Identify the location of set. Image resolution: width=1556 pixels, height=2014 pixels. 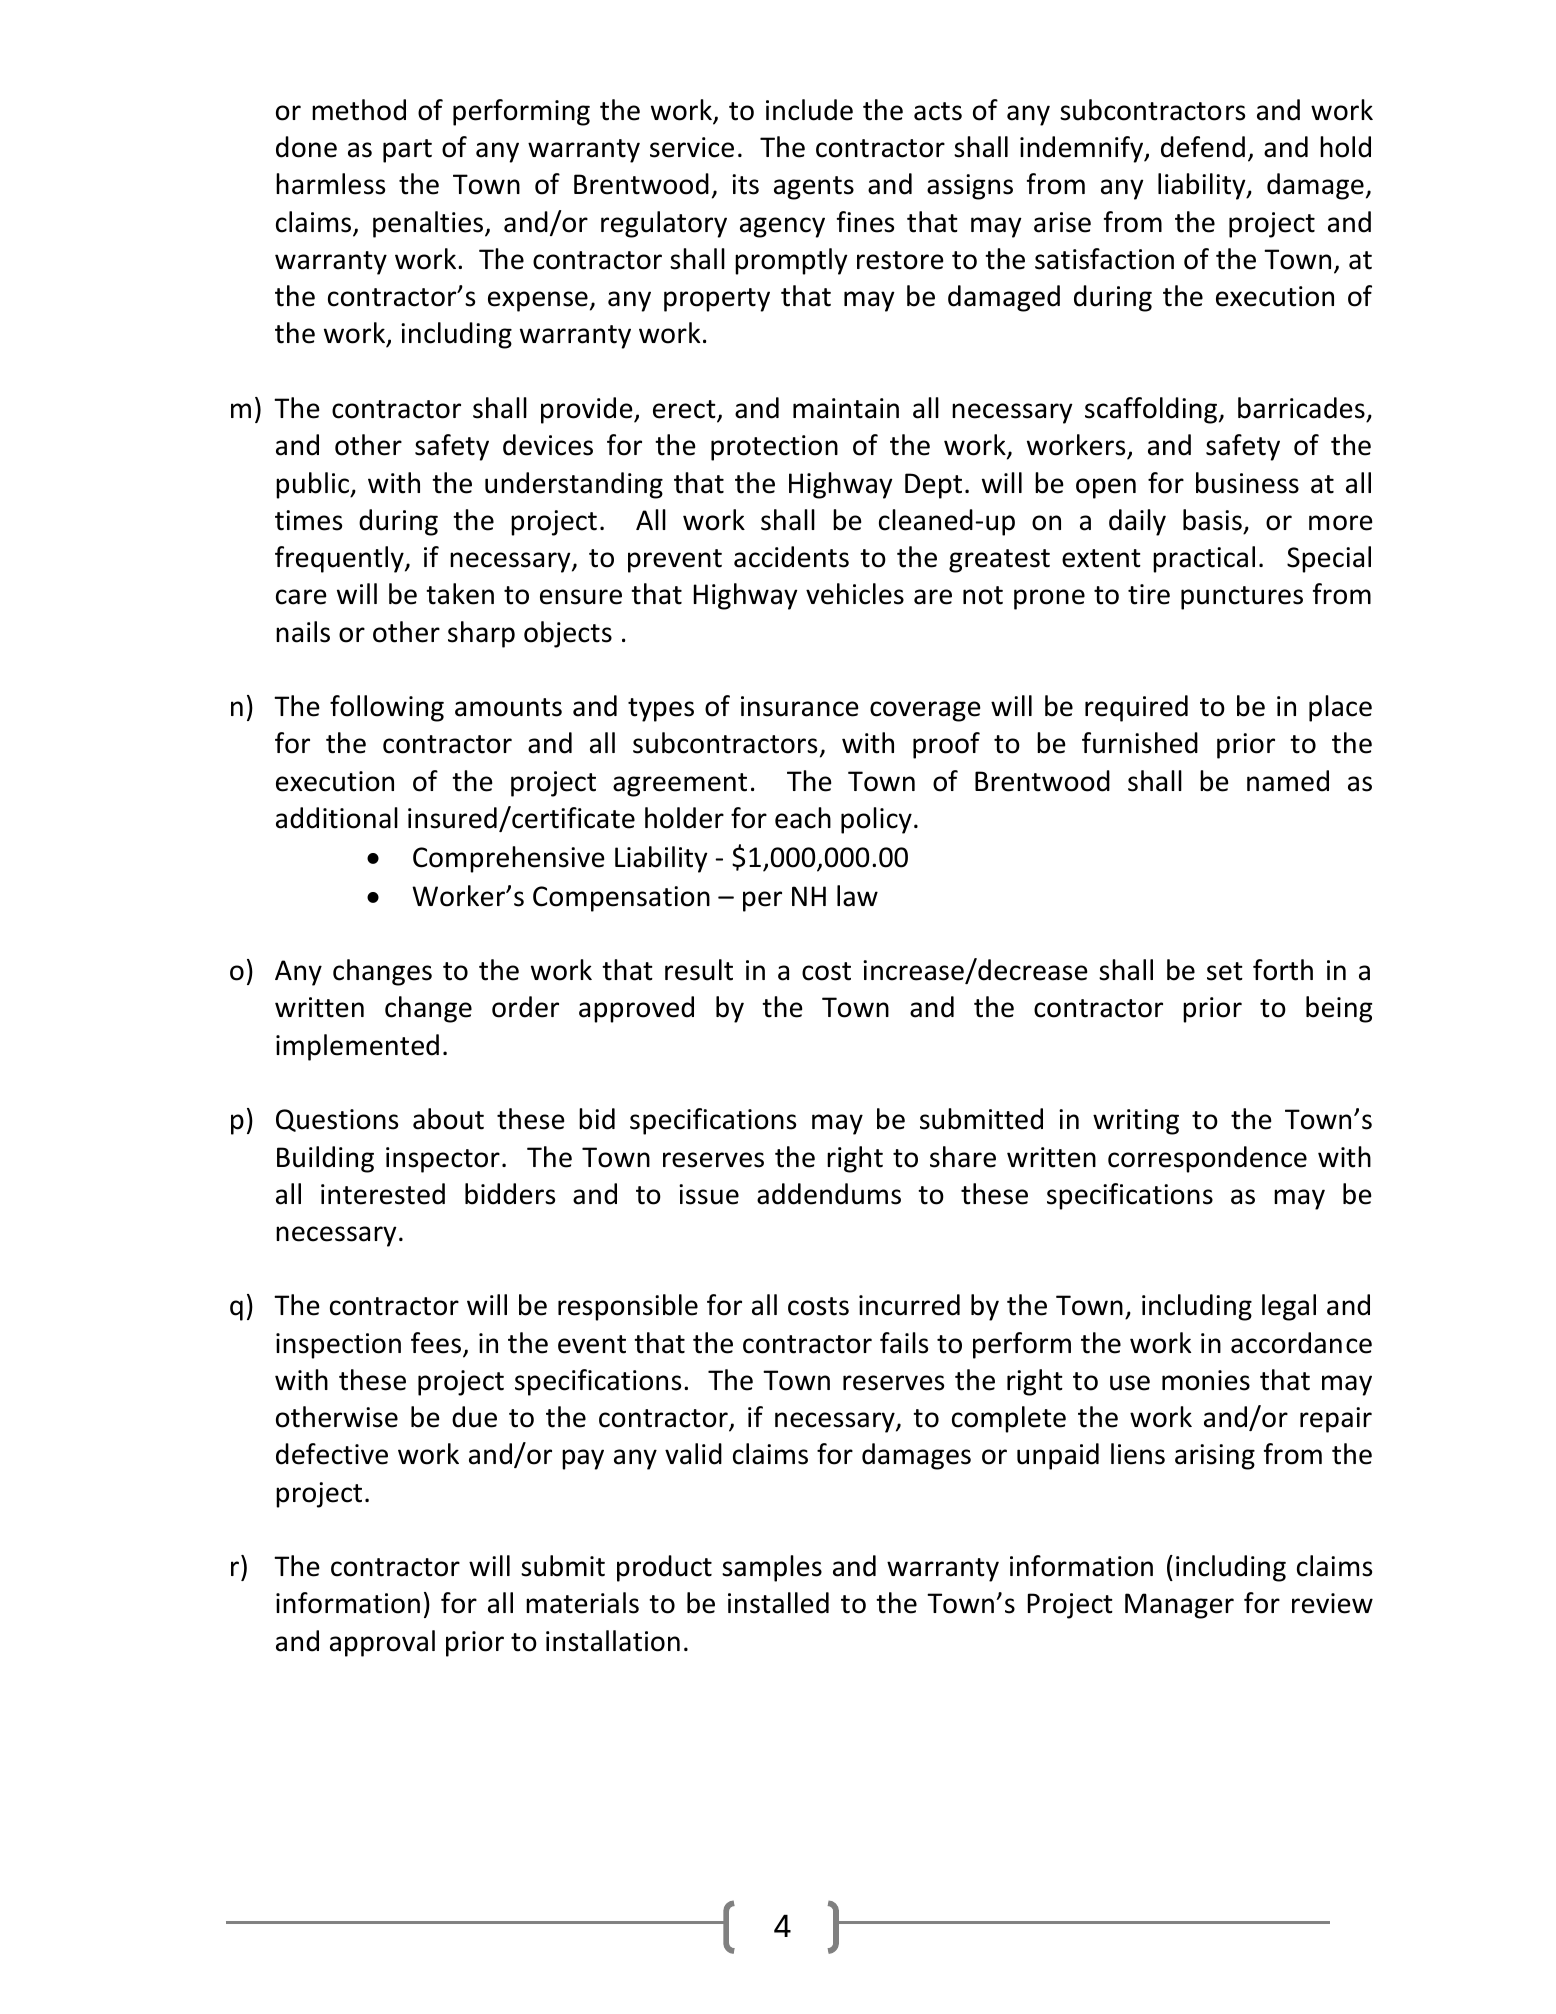
(1225, 971).
